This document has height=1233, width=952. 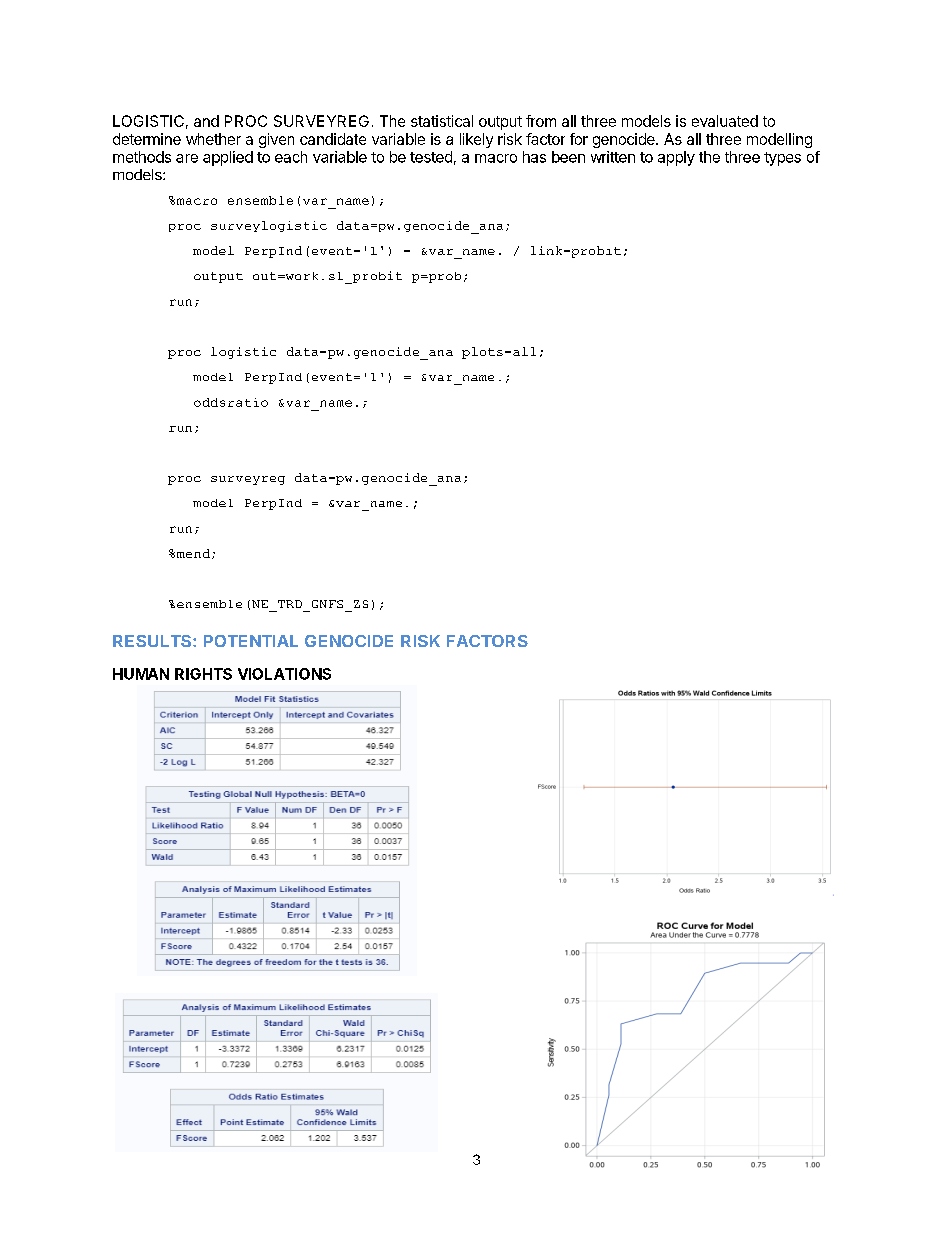 What do you see at coordinates (213, 139) in the document?
I see `whether` at bounding box center [213, 139].
